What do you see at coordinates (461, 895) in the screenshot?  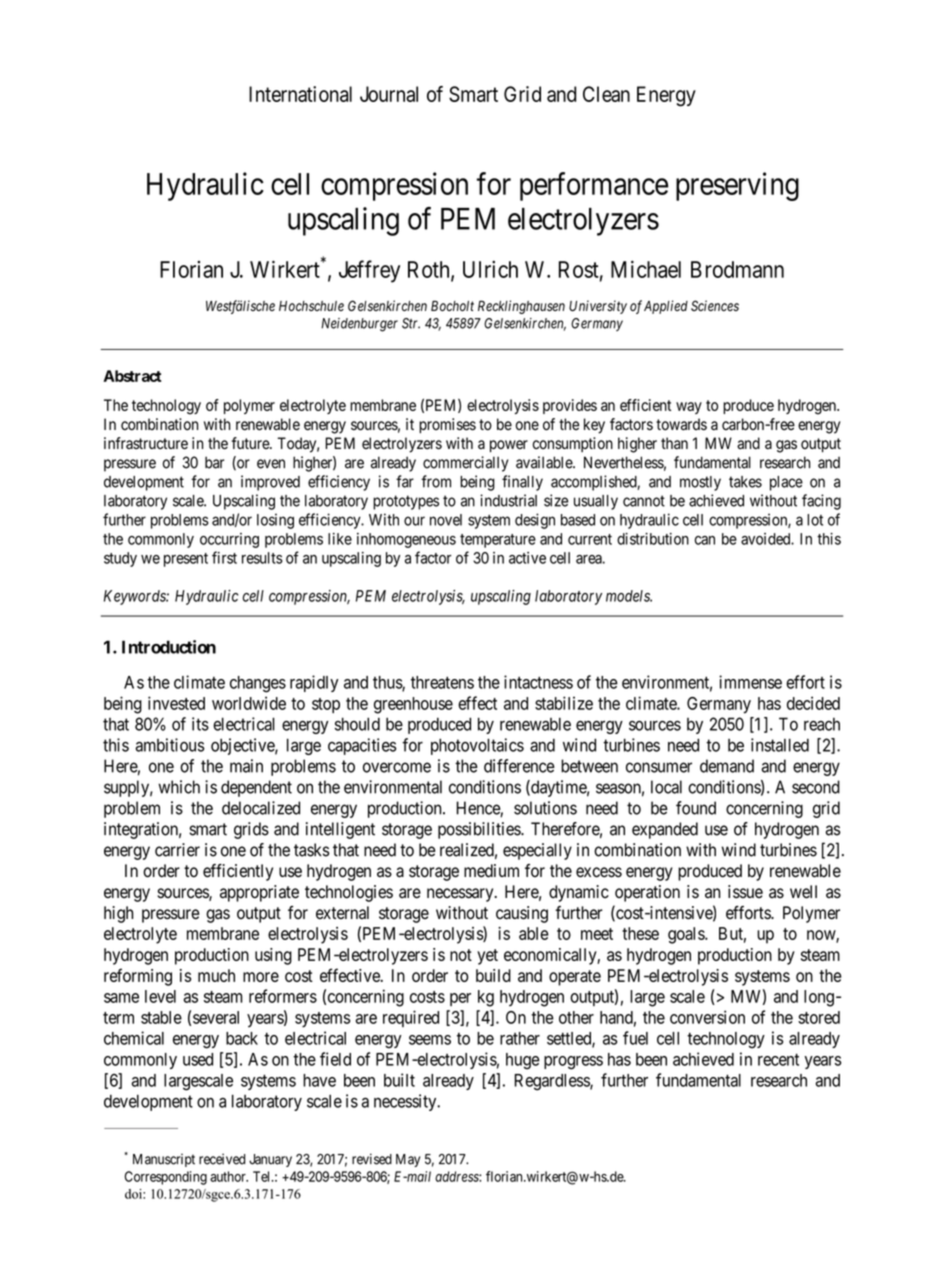 I see `necessary` at bounding box center [461, 895].
